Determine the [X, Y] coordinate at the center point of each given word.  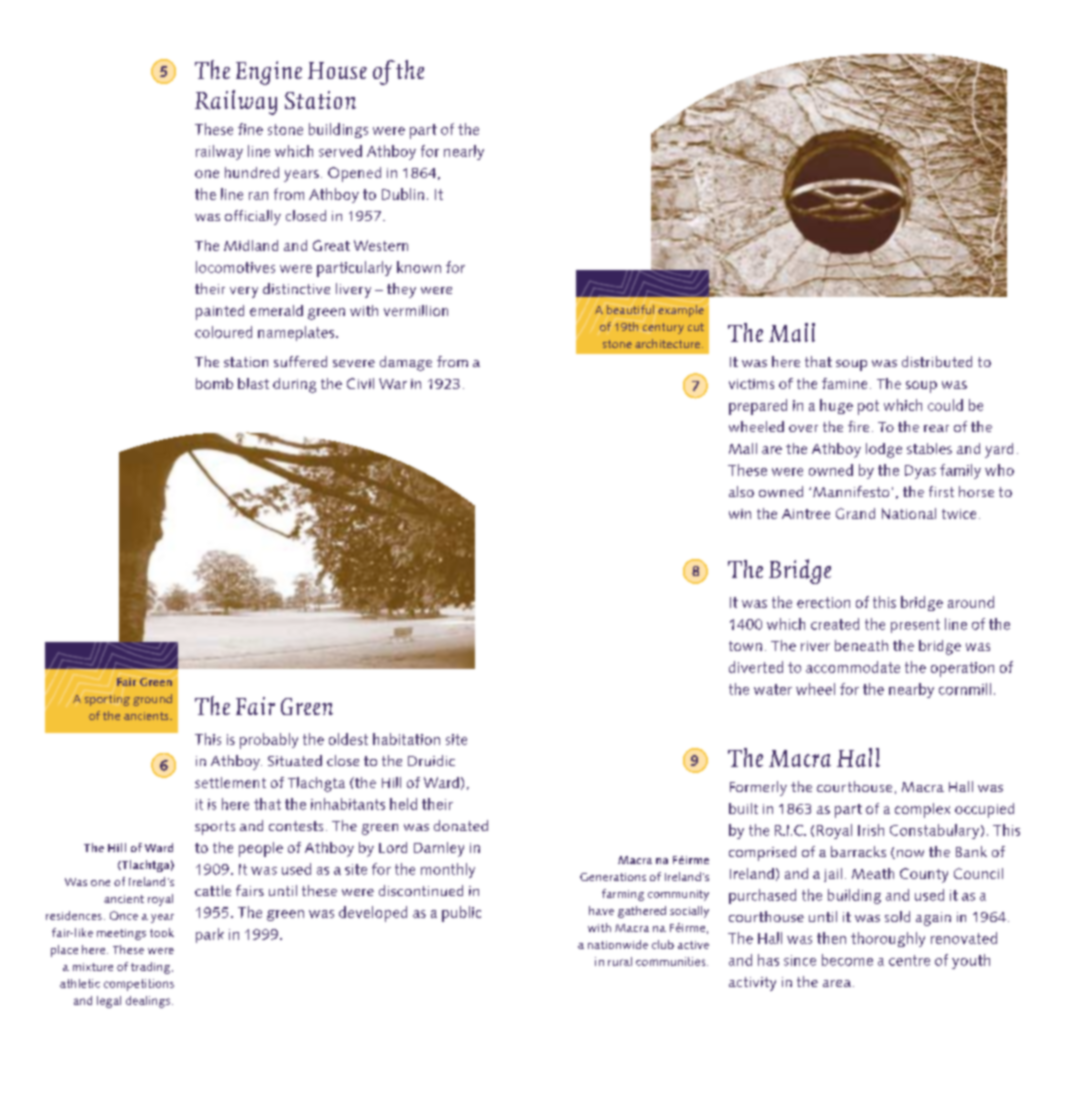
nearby [911, 690]
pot [868, 407]
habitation [406, 739]
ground [152, 700]
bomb [214, 383]
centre [909, 960]
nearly [464, 152]
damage [406, 363]
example [681, 311]
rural [620, 961]
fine [250, 129]
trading [152, 968]
